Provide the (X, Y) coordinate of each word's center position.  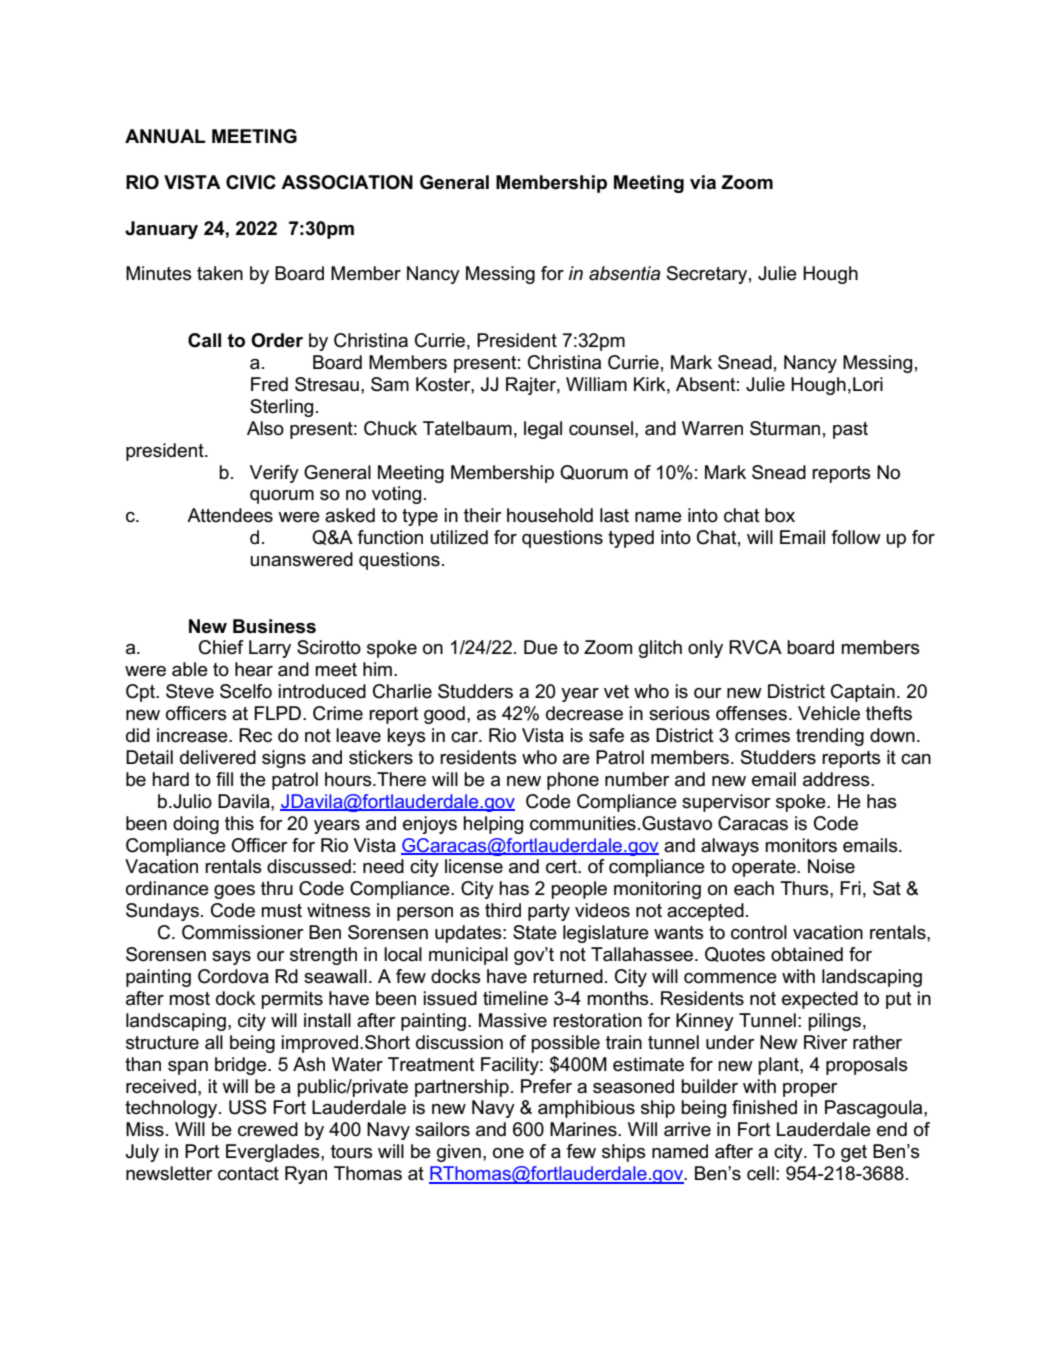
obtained (807, 954)
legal (543, 430)
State (535, 932)
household (550, 515)
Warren (712, 428)
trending (830, 737)
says (231, 958)
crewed (268, 1129)
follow (856, 537)
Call (204, 340)
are (576, 759)
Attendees (230, 515)
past (850, 430)
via (703, 182)
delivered (218, 757)
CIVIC (251, 182)
